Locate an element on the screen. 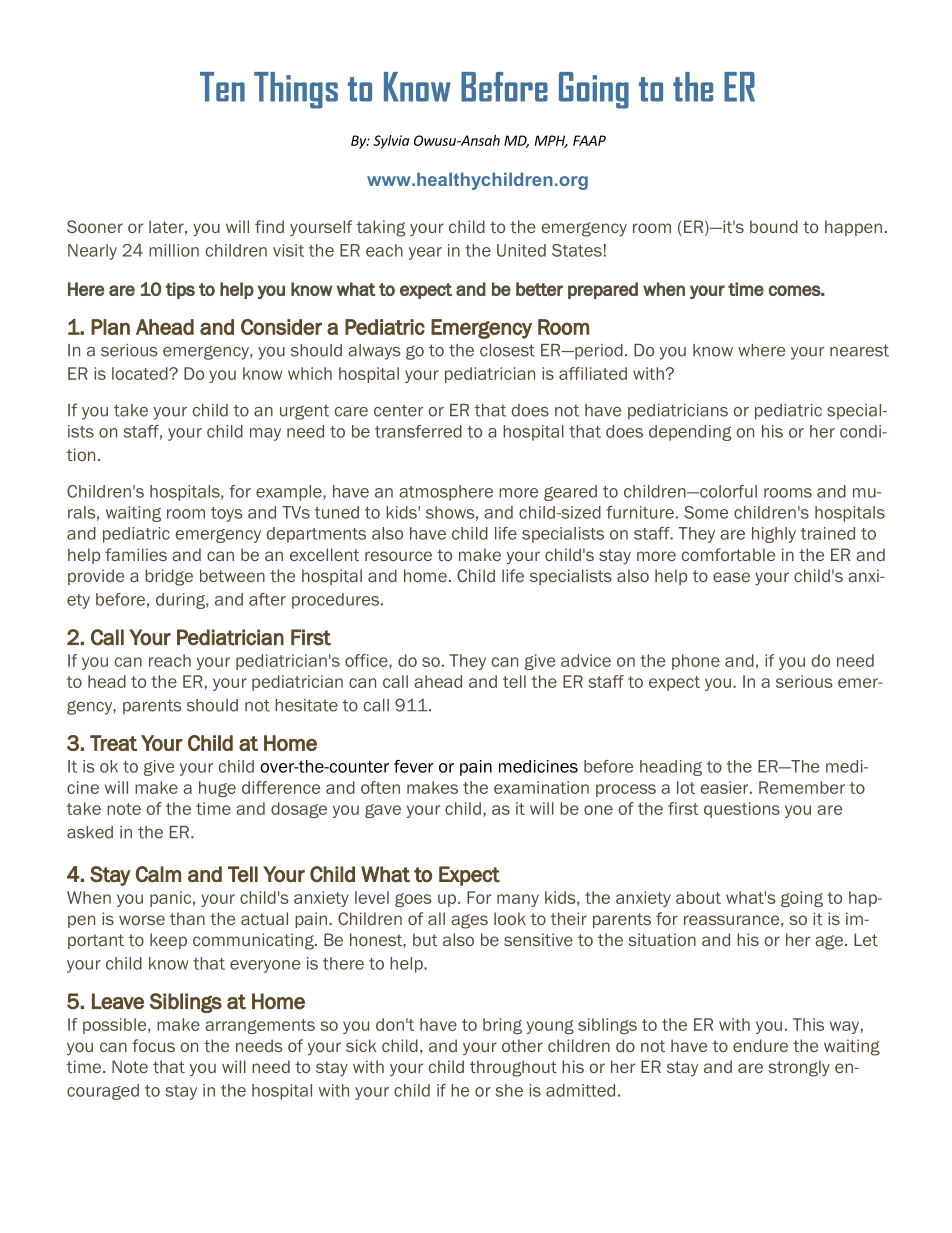  Sylvia is located at coordinates (391, 142).
